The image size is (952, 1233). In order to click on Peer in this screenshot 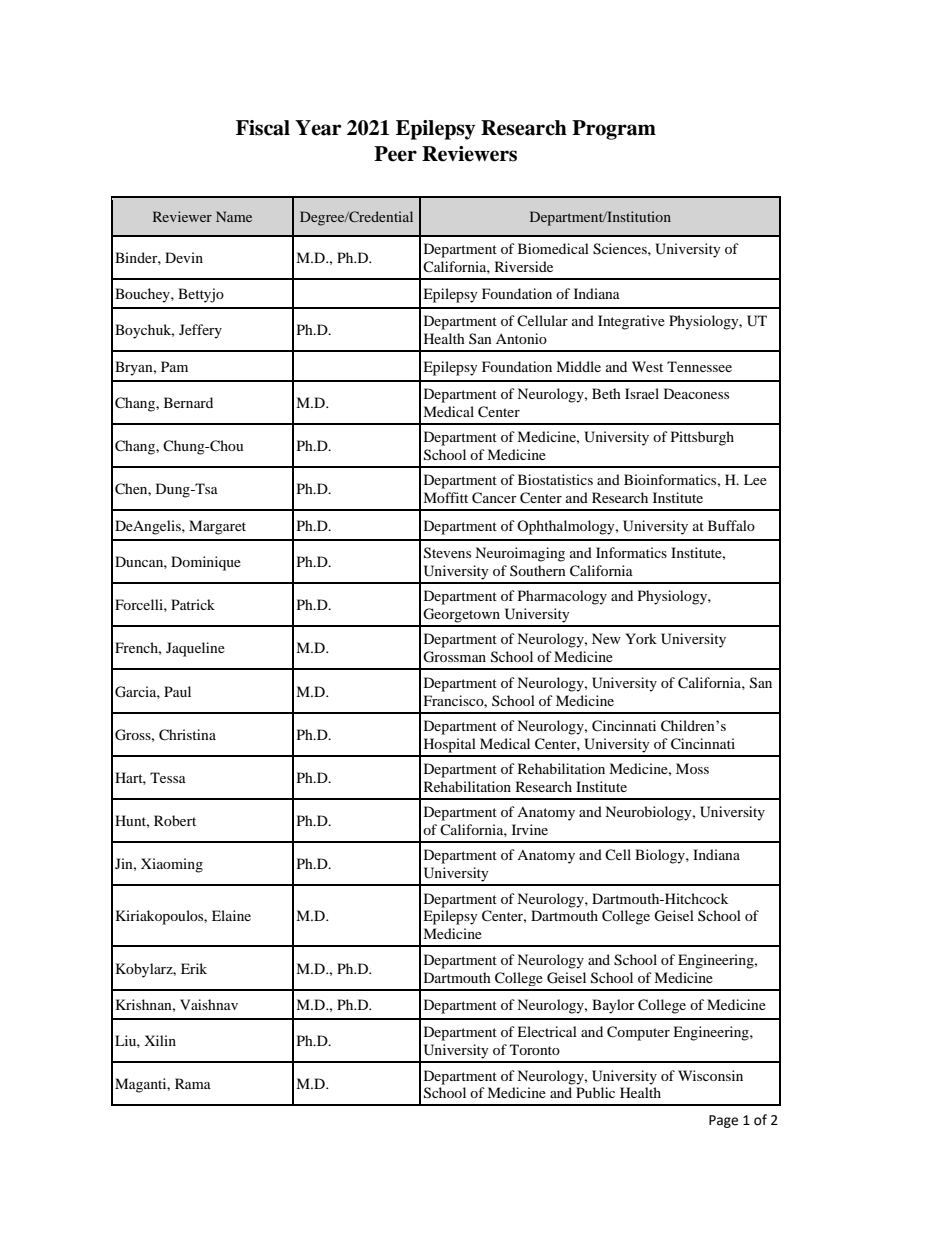, I will do `click(395, 154)`.
